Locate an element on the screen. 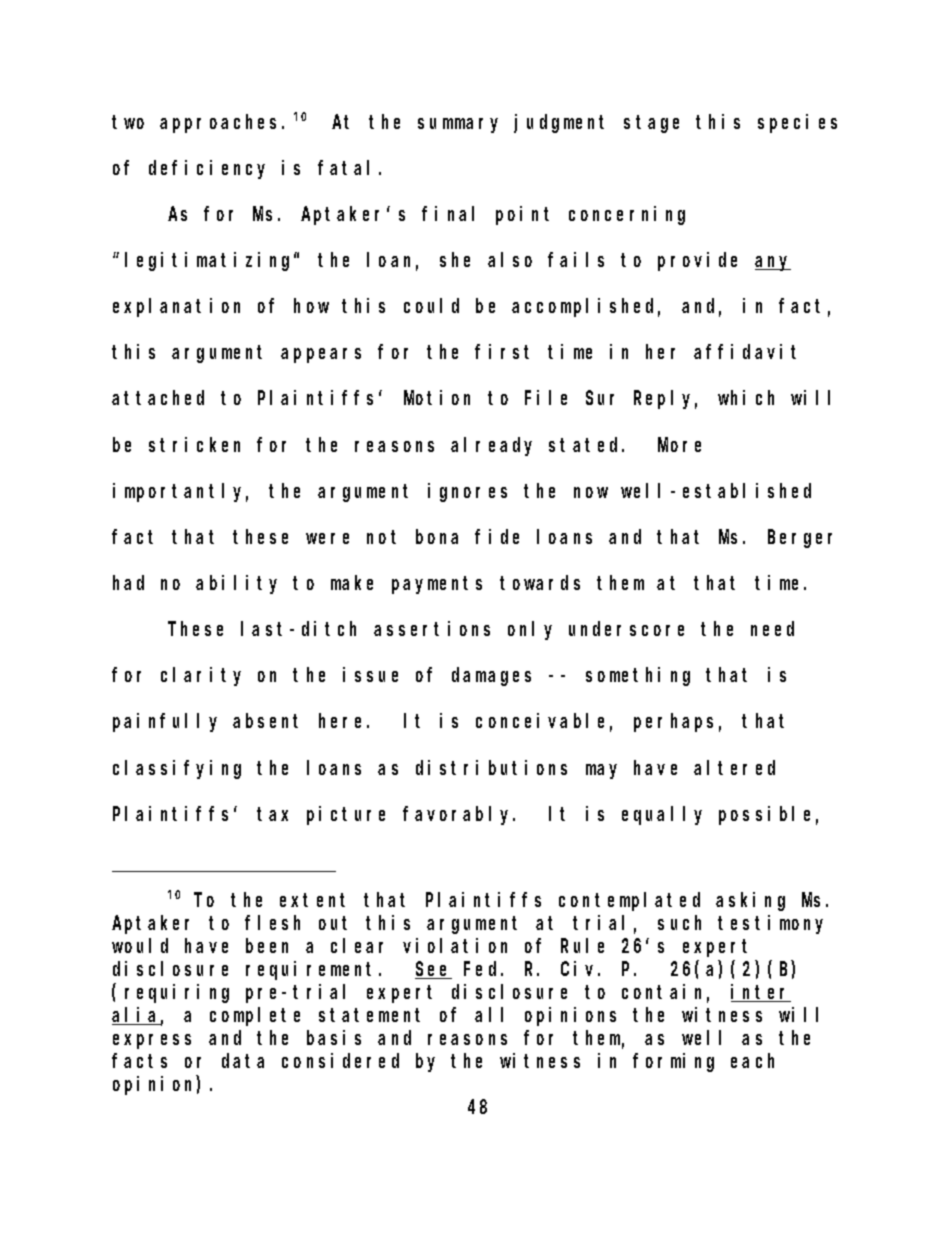 Image resolution: width=952 pixels, height=1233 pixels. favorably is located at coordinates (459, 815).
